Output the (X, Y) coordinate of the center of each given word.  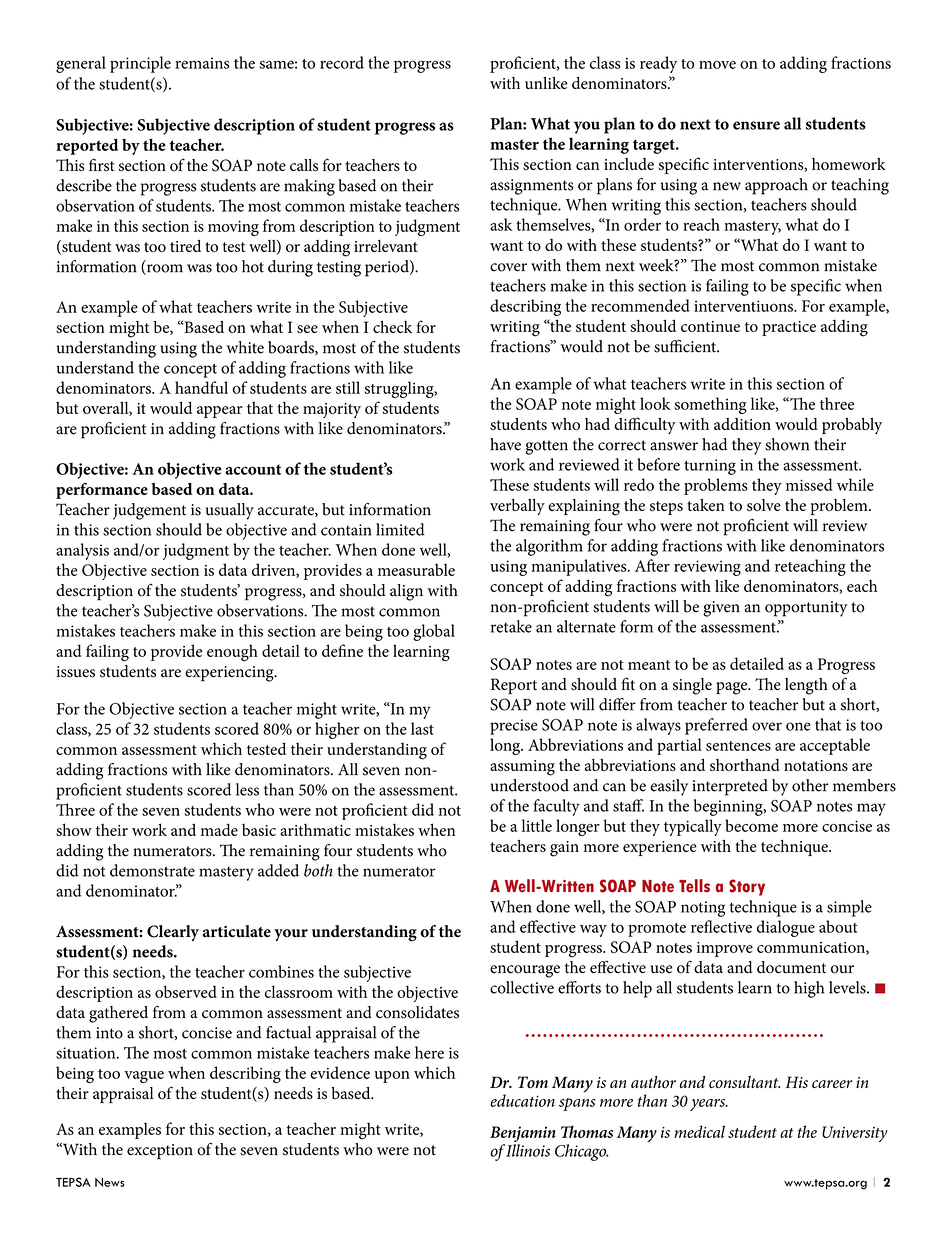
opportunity (806, 609)
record (342, 62)
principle (140, 64)
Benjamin (523, 1134)
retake (511, 626)
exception (160, 1152)
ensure (756, 125)
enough (232, 653)
